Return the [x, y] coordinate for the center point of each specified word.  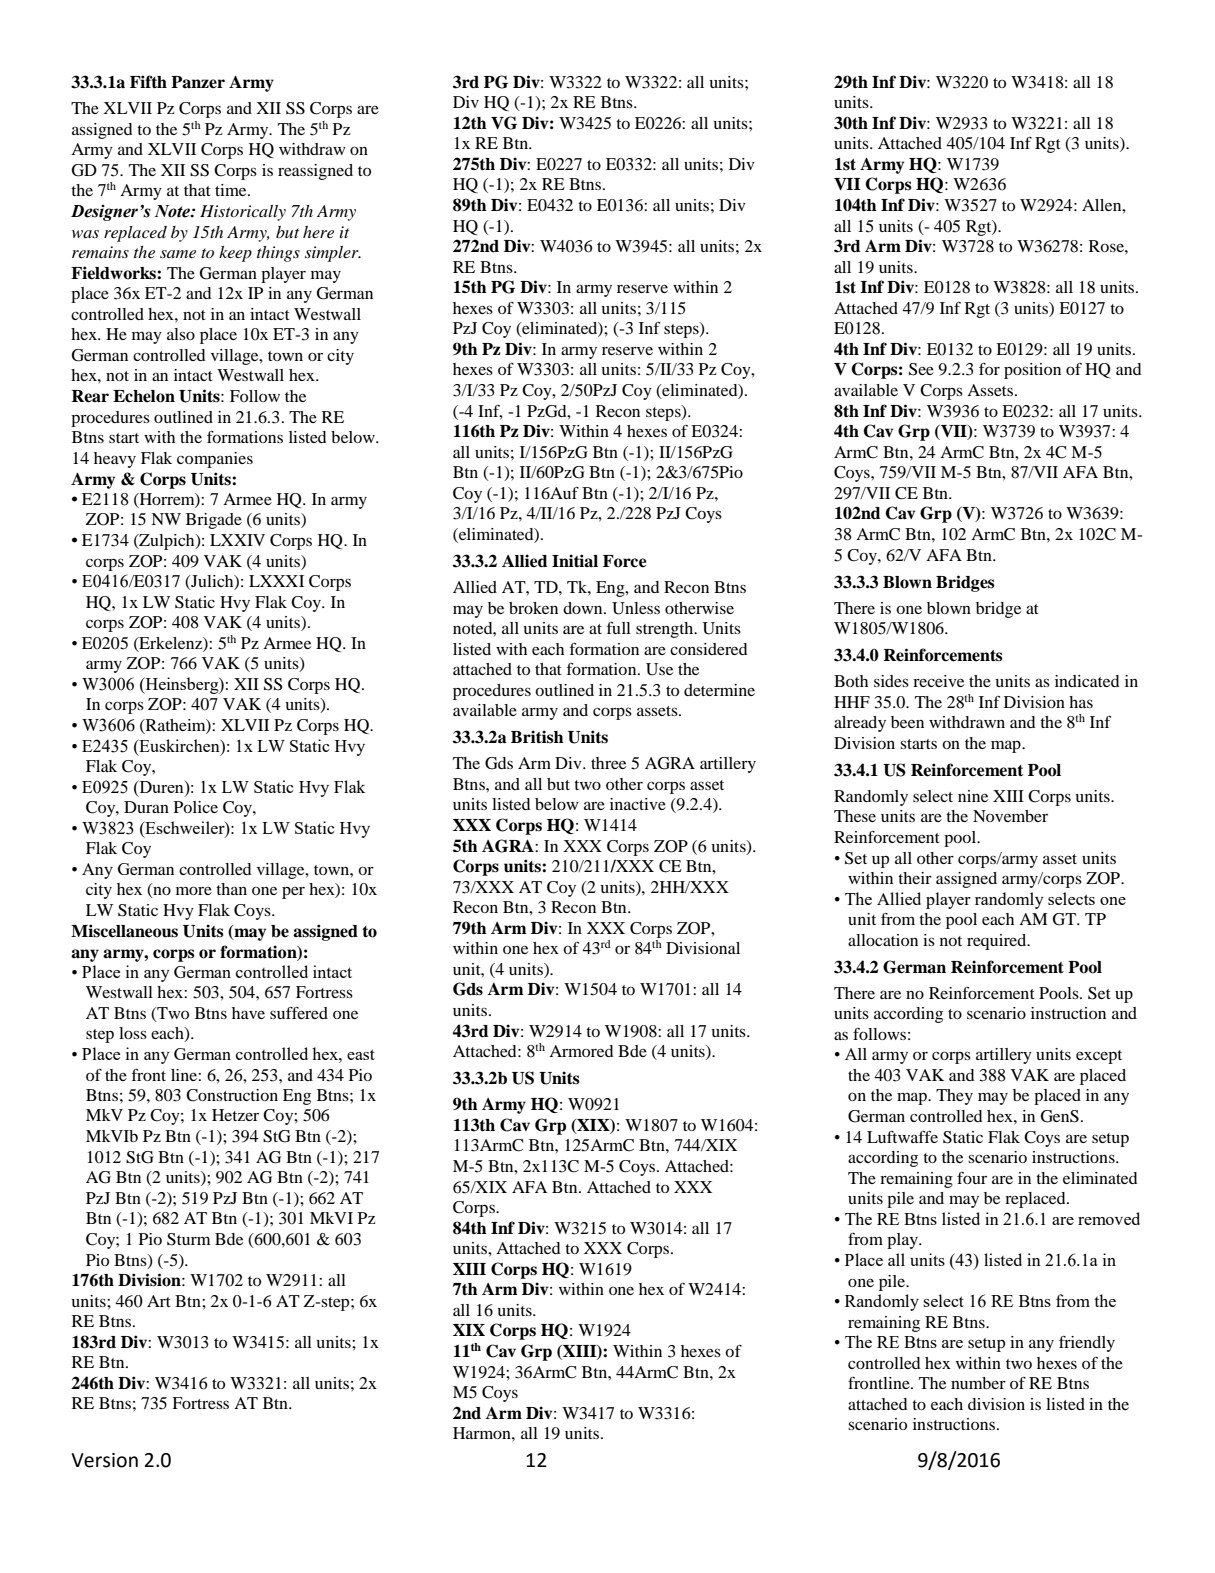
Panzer [198, 82]
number [978, 1383]
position [1032, 371]
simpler [333, 254]
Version [104, 1460]
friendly [1087, 1344]
